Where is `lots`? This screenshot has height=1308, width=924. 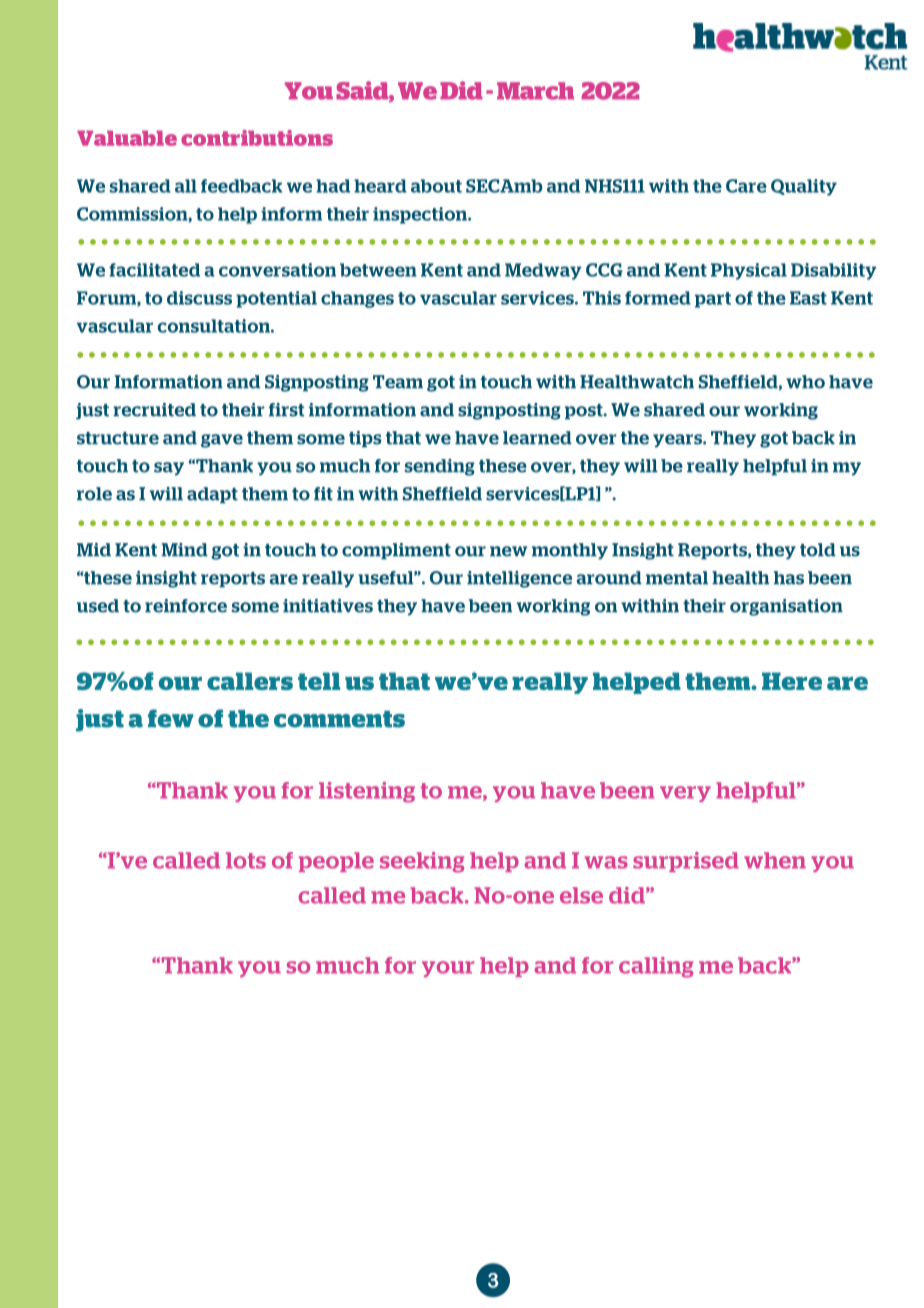 lots is located at coordinates (246, 860).
